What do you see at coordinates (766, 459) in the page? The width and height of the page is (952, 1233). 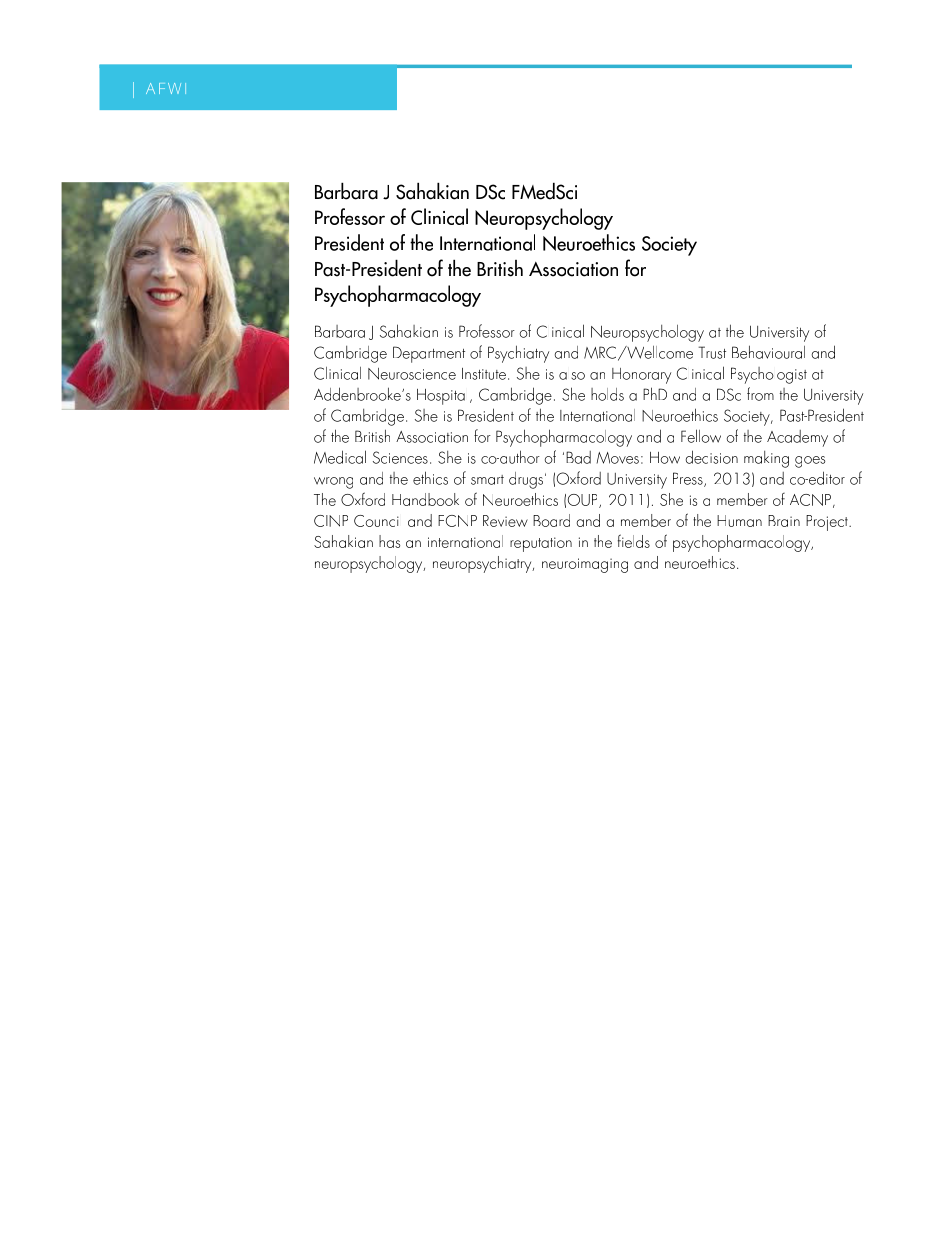 I see `making` at bounding box center [766, 459].
